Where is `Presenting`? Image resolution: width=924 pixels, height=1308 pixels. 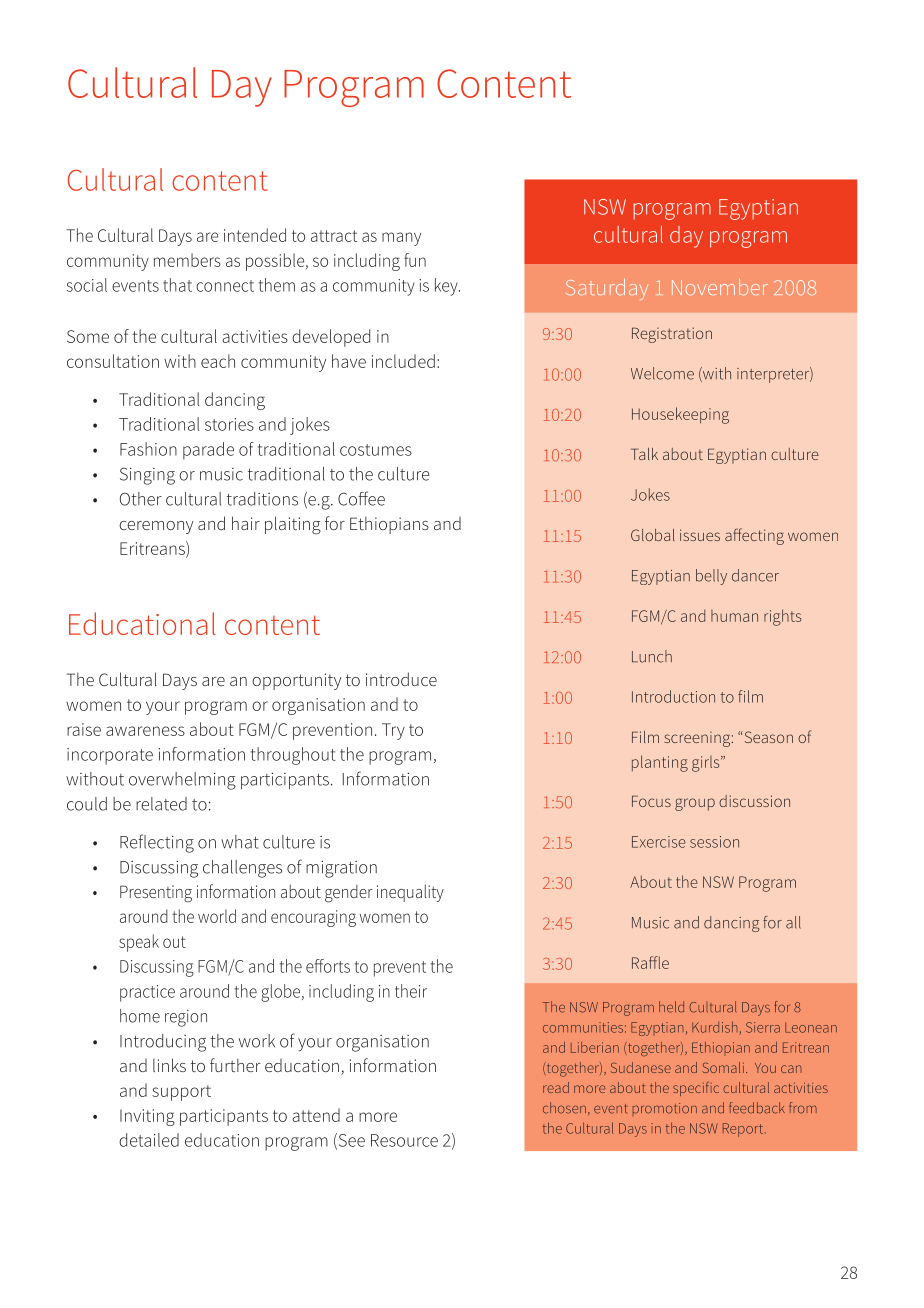
Presenting is located at coordinates (156, 894).
